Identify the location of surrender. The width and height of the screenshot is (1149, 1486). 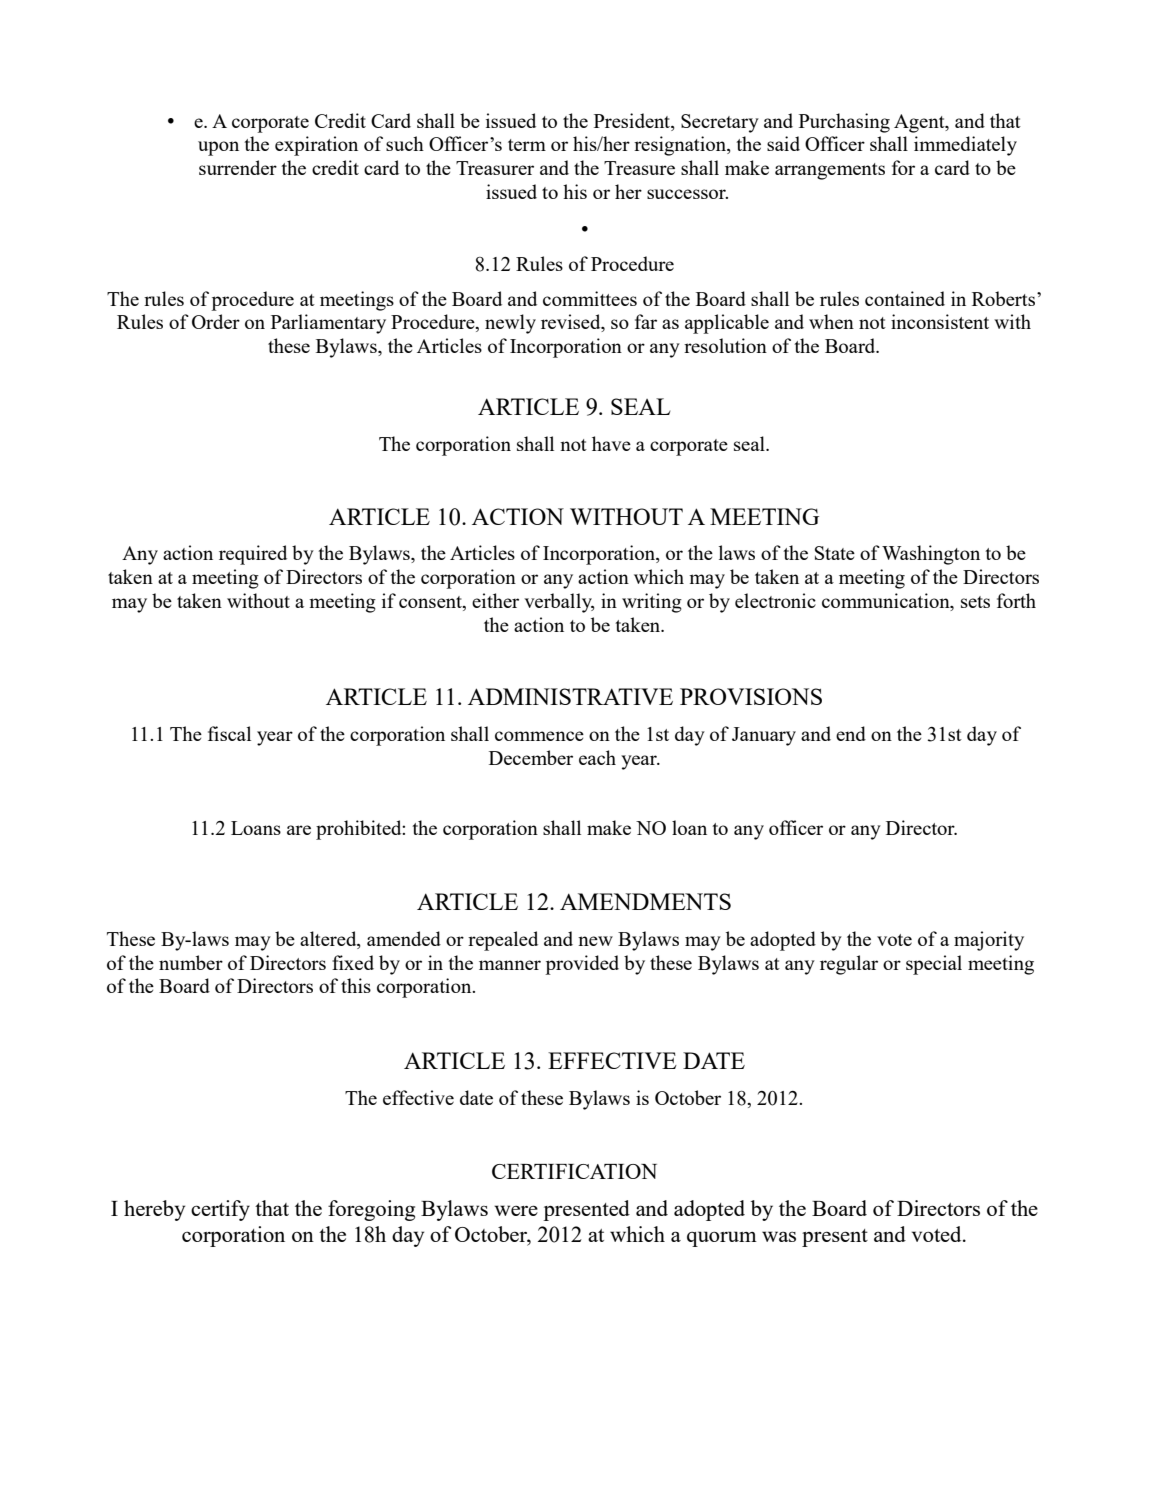
(238, 167).
